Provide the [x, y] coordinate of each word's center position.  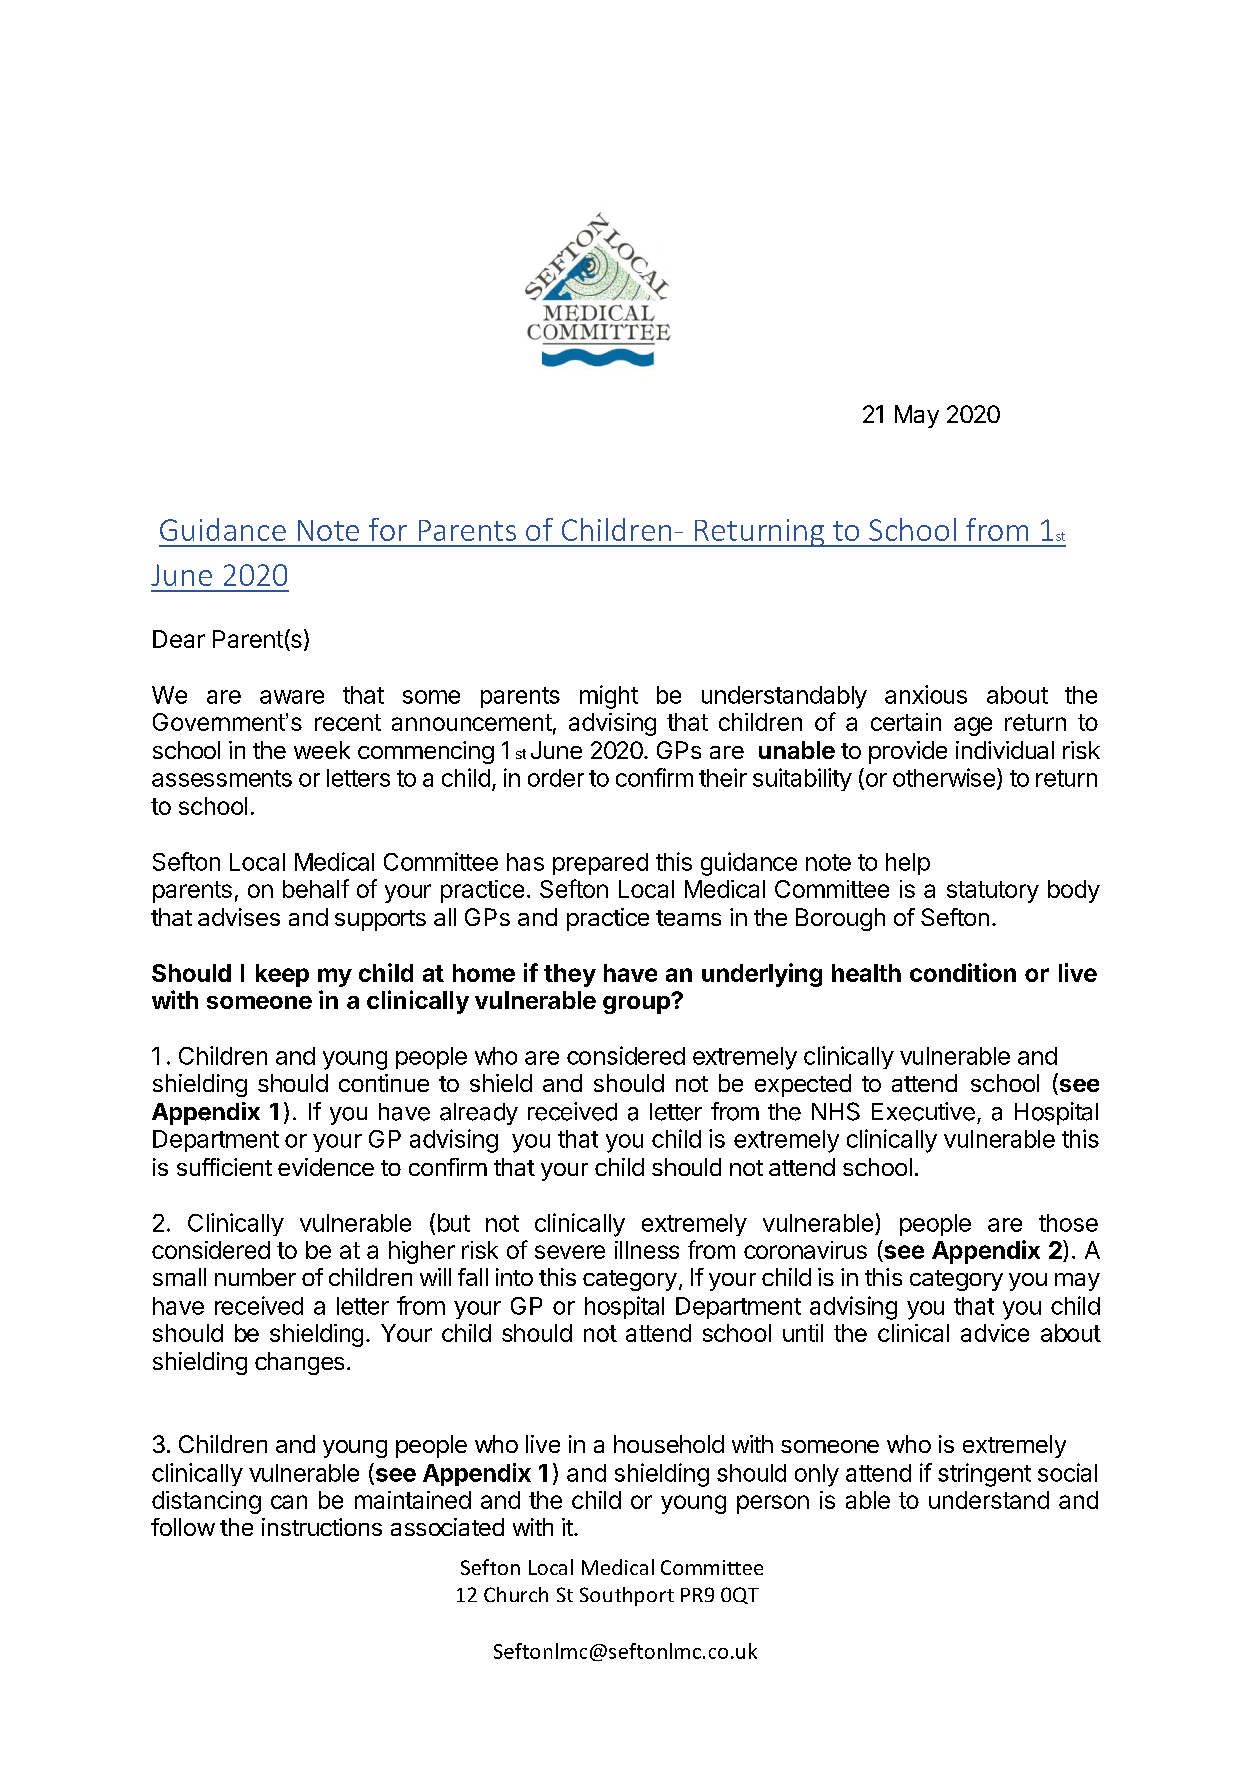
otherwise [944, 777]
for [388, 529]
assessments [222, 778]
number [255, 1277]
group [637, 1004]
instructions [322, 1527]
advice [995, 1333]
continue [384, 1083]
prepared [600, 864]
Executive [923, 1111]
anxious [926, 694]
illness [647, 1250]
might [609, 697]
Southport [627, 1596]
